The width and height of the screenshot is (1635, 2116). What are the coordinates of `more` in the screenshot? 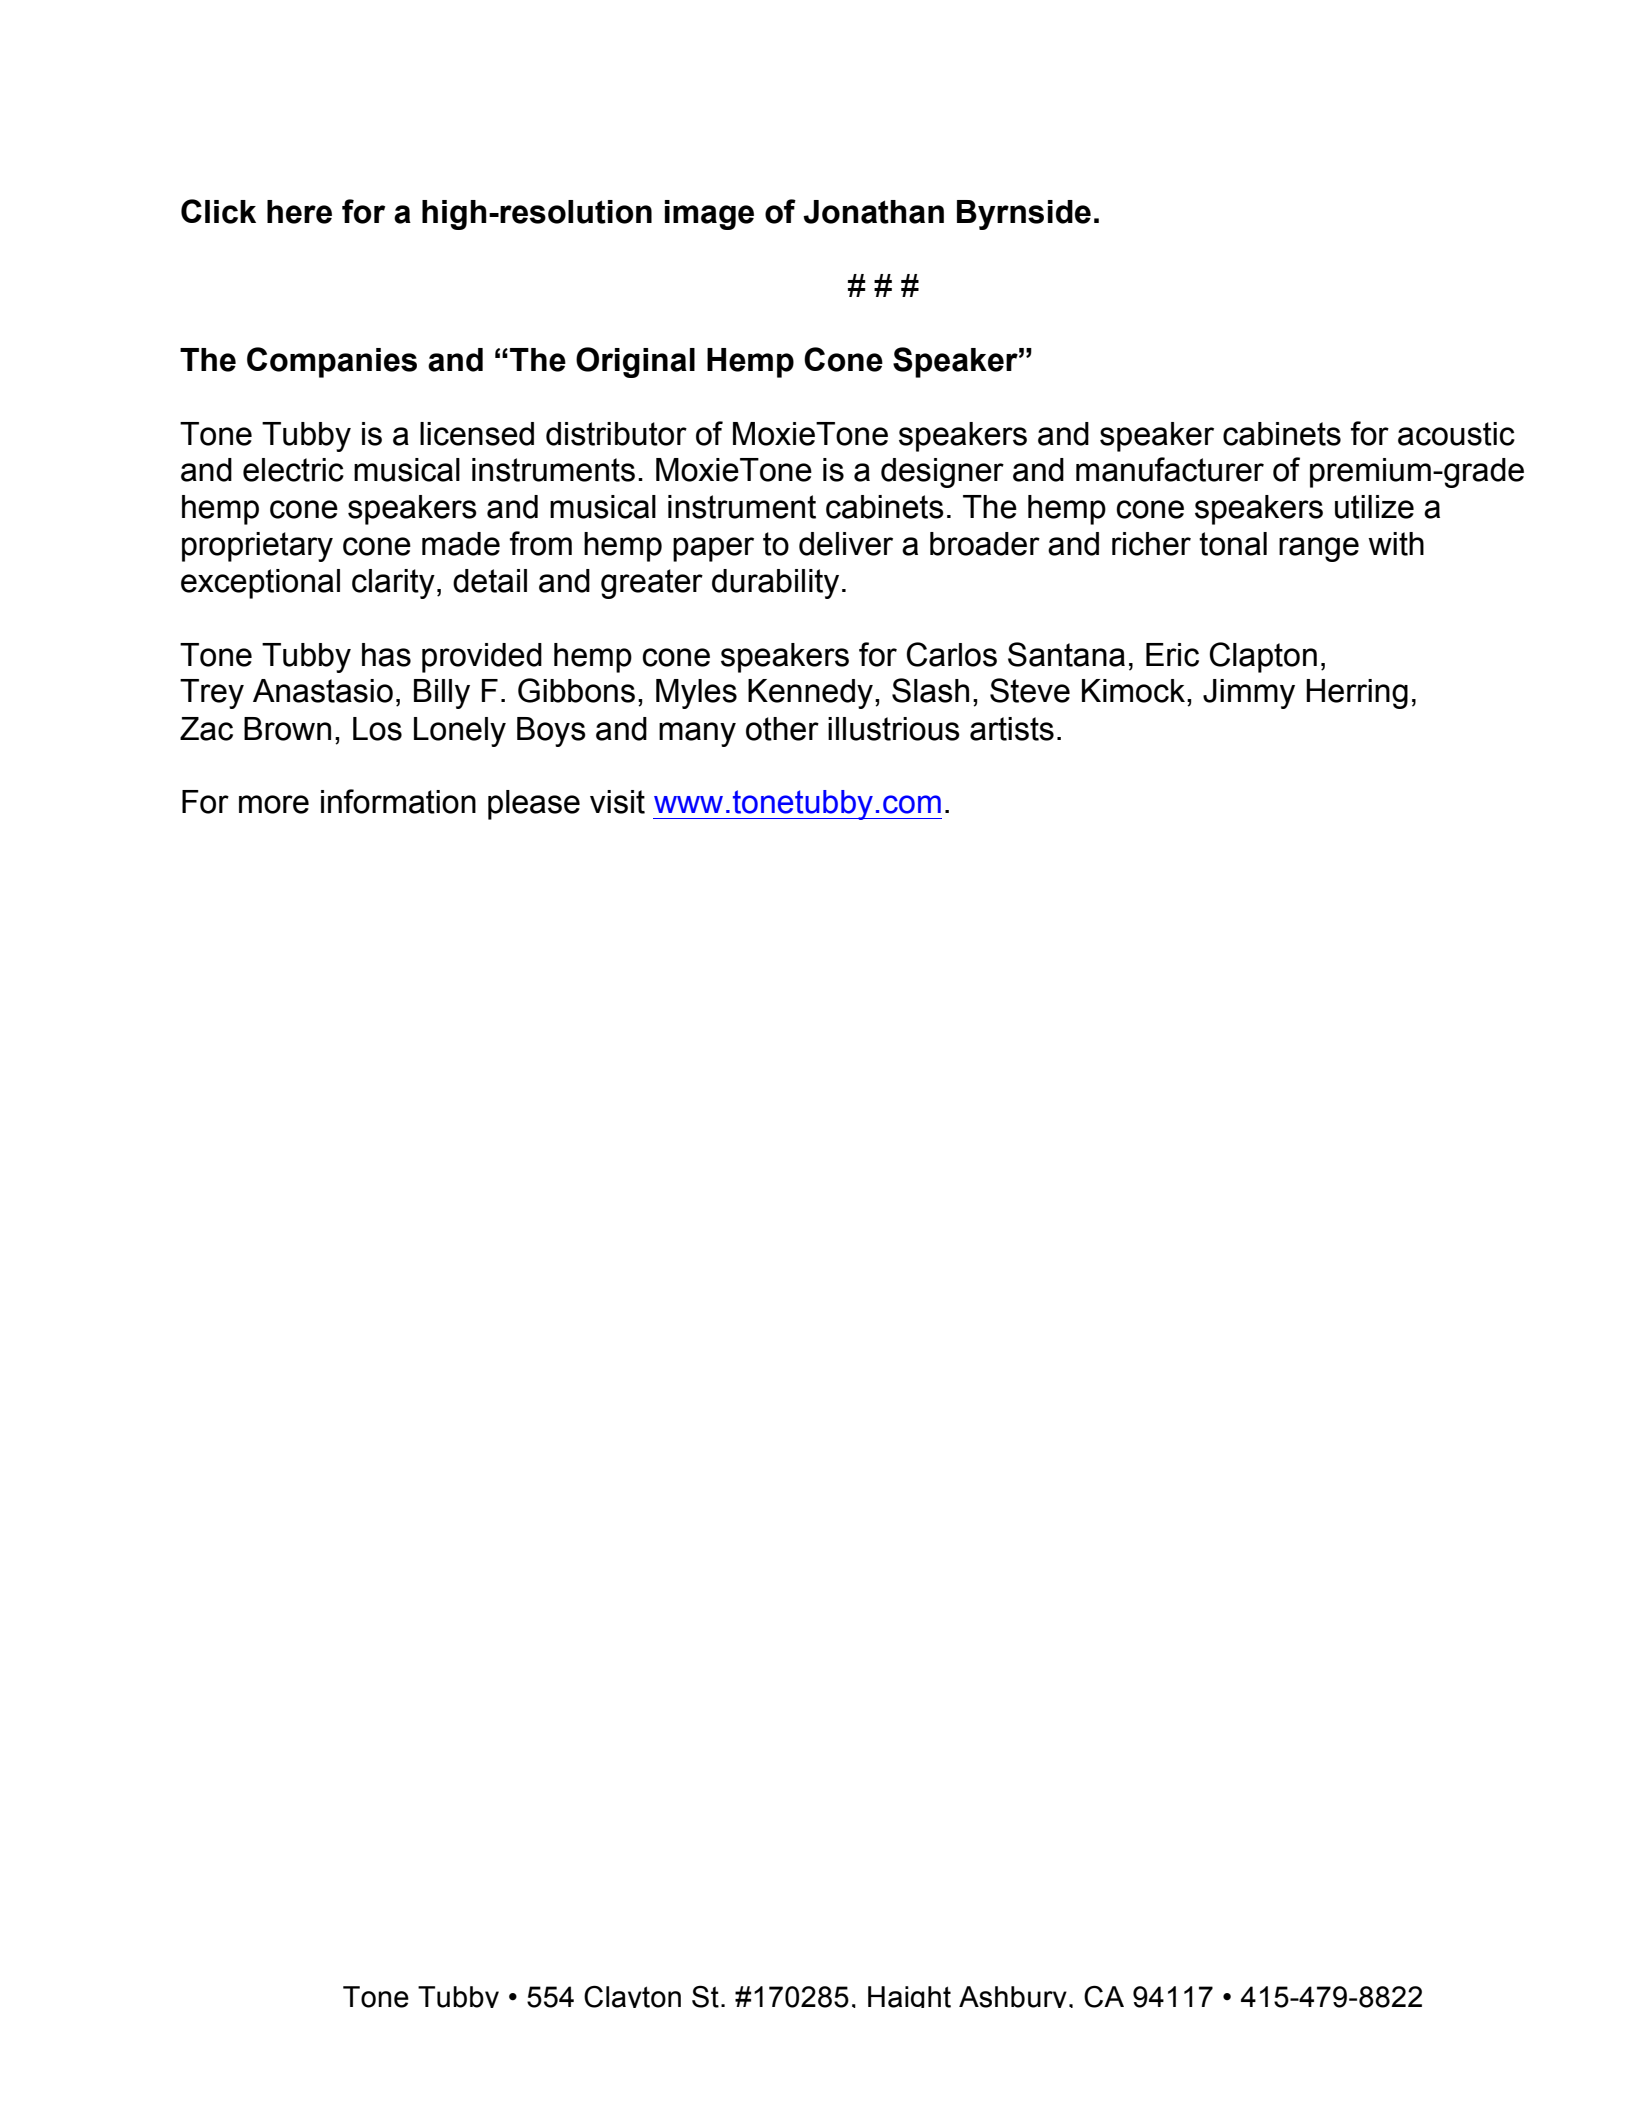 It's located at (274, 804).
